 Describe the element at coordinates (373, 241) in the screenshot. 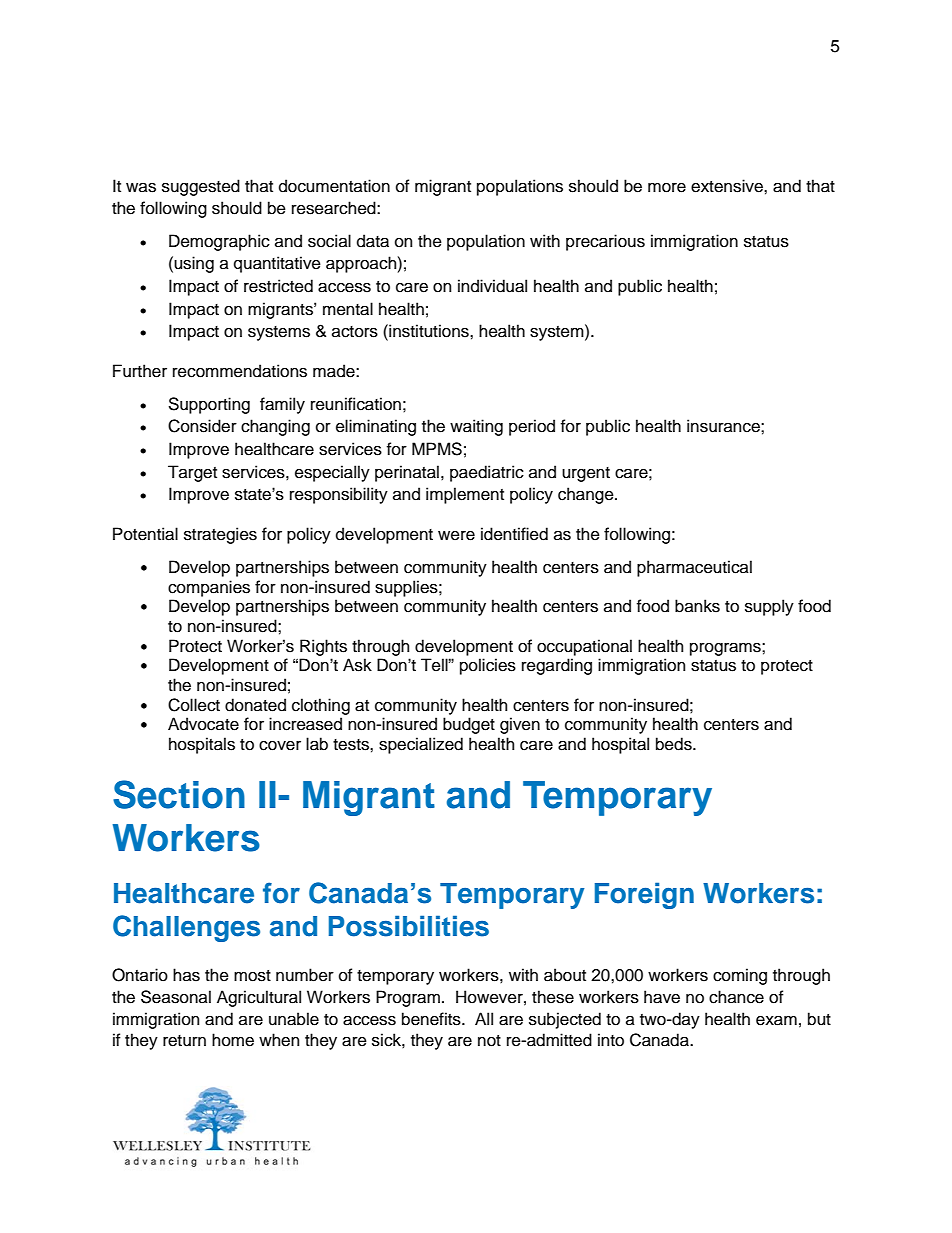

I see `data` at that location.
